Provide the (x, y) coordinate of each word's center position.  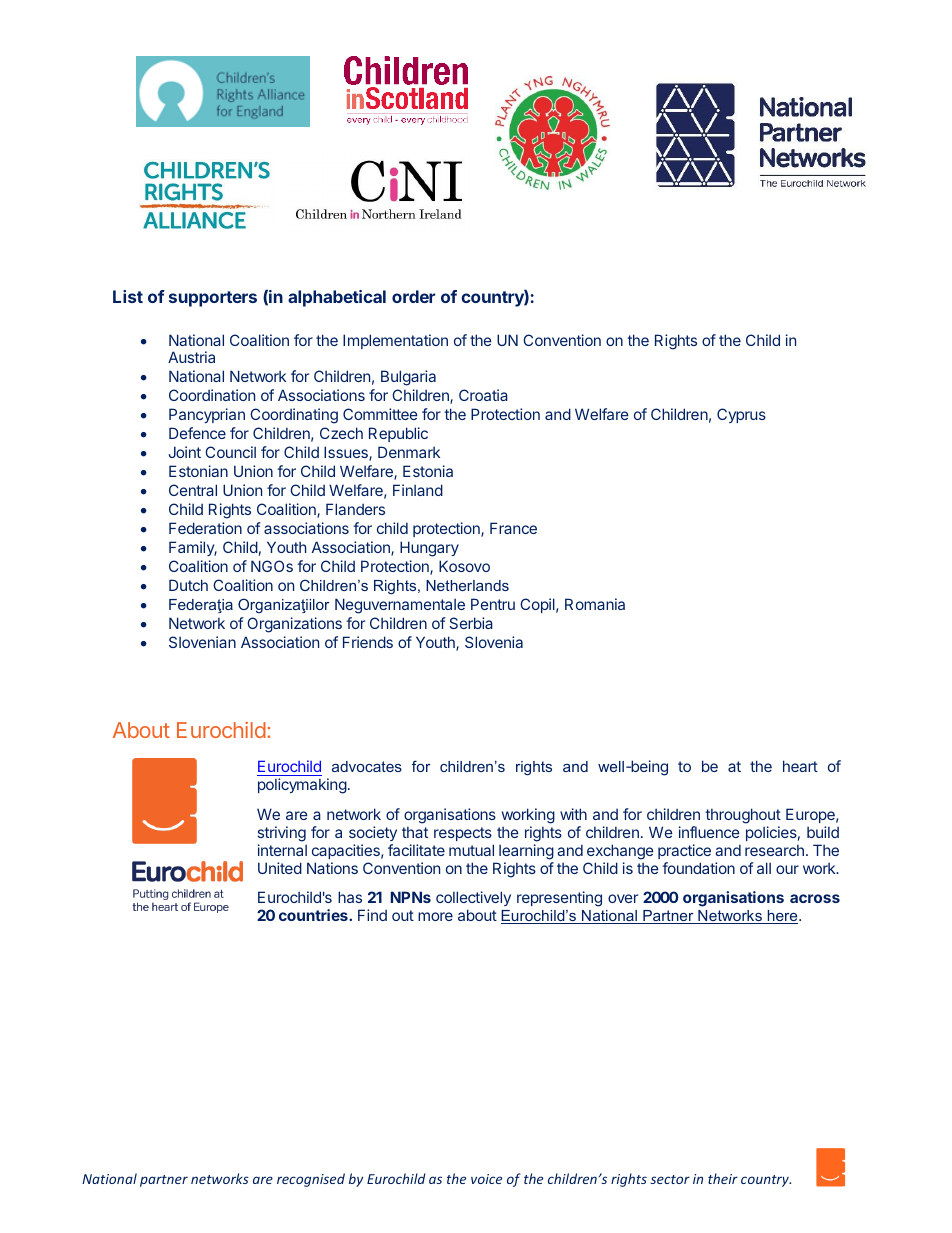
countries (314, 915)
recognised (311, 1180)
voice (486, 1179)
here (782, 917)
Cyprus (741, 415)
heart (800, 766)
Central (193, 490)
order (413, 296)
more (435, 916)
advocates (367, 766)
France (513, 528)
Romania (595, 604)
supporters (213, 299)
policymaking (302, 786)
